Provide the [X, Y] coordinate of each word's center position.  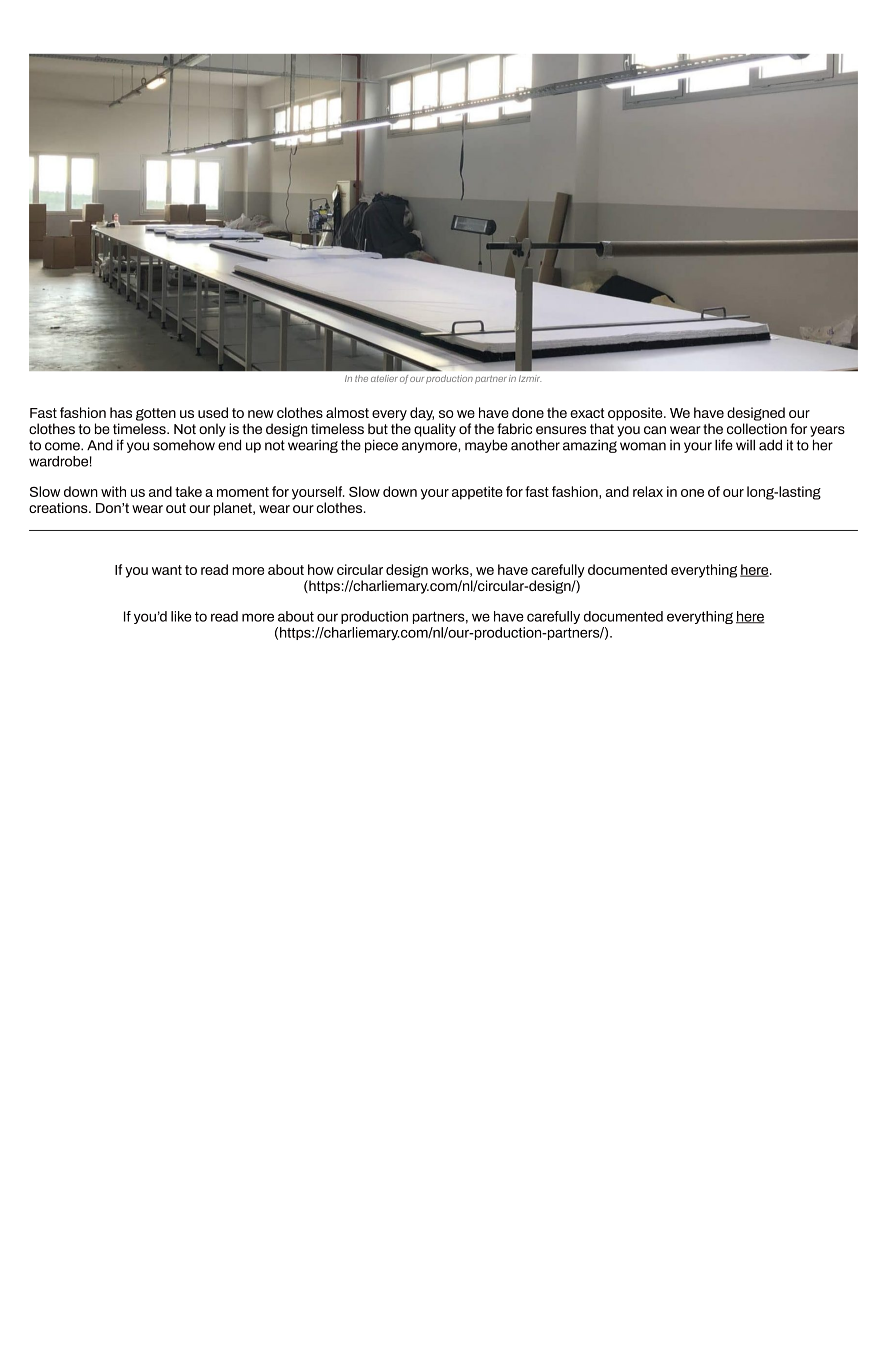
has [121, 412]
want [167, 570]
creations [59, 507]
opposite [636, 414]
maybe [486, 446]
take [188, 491]
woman [643, 446]
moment [243, 492]
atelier [384, 378]
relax [648, 491]
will [745, 445]
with [113, 491]
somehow [184, 445]
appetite [477, 493]
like [181, 616]
